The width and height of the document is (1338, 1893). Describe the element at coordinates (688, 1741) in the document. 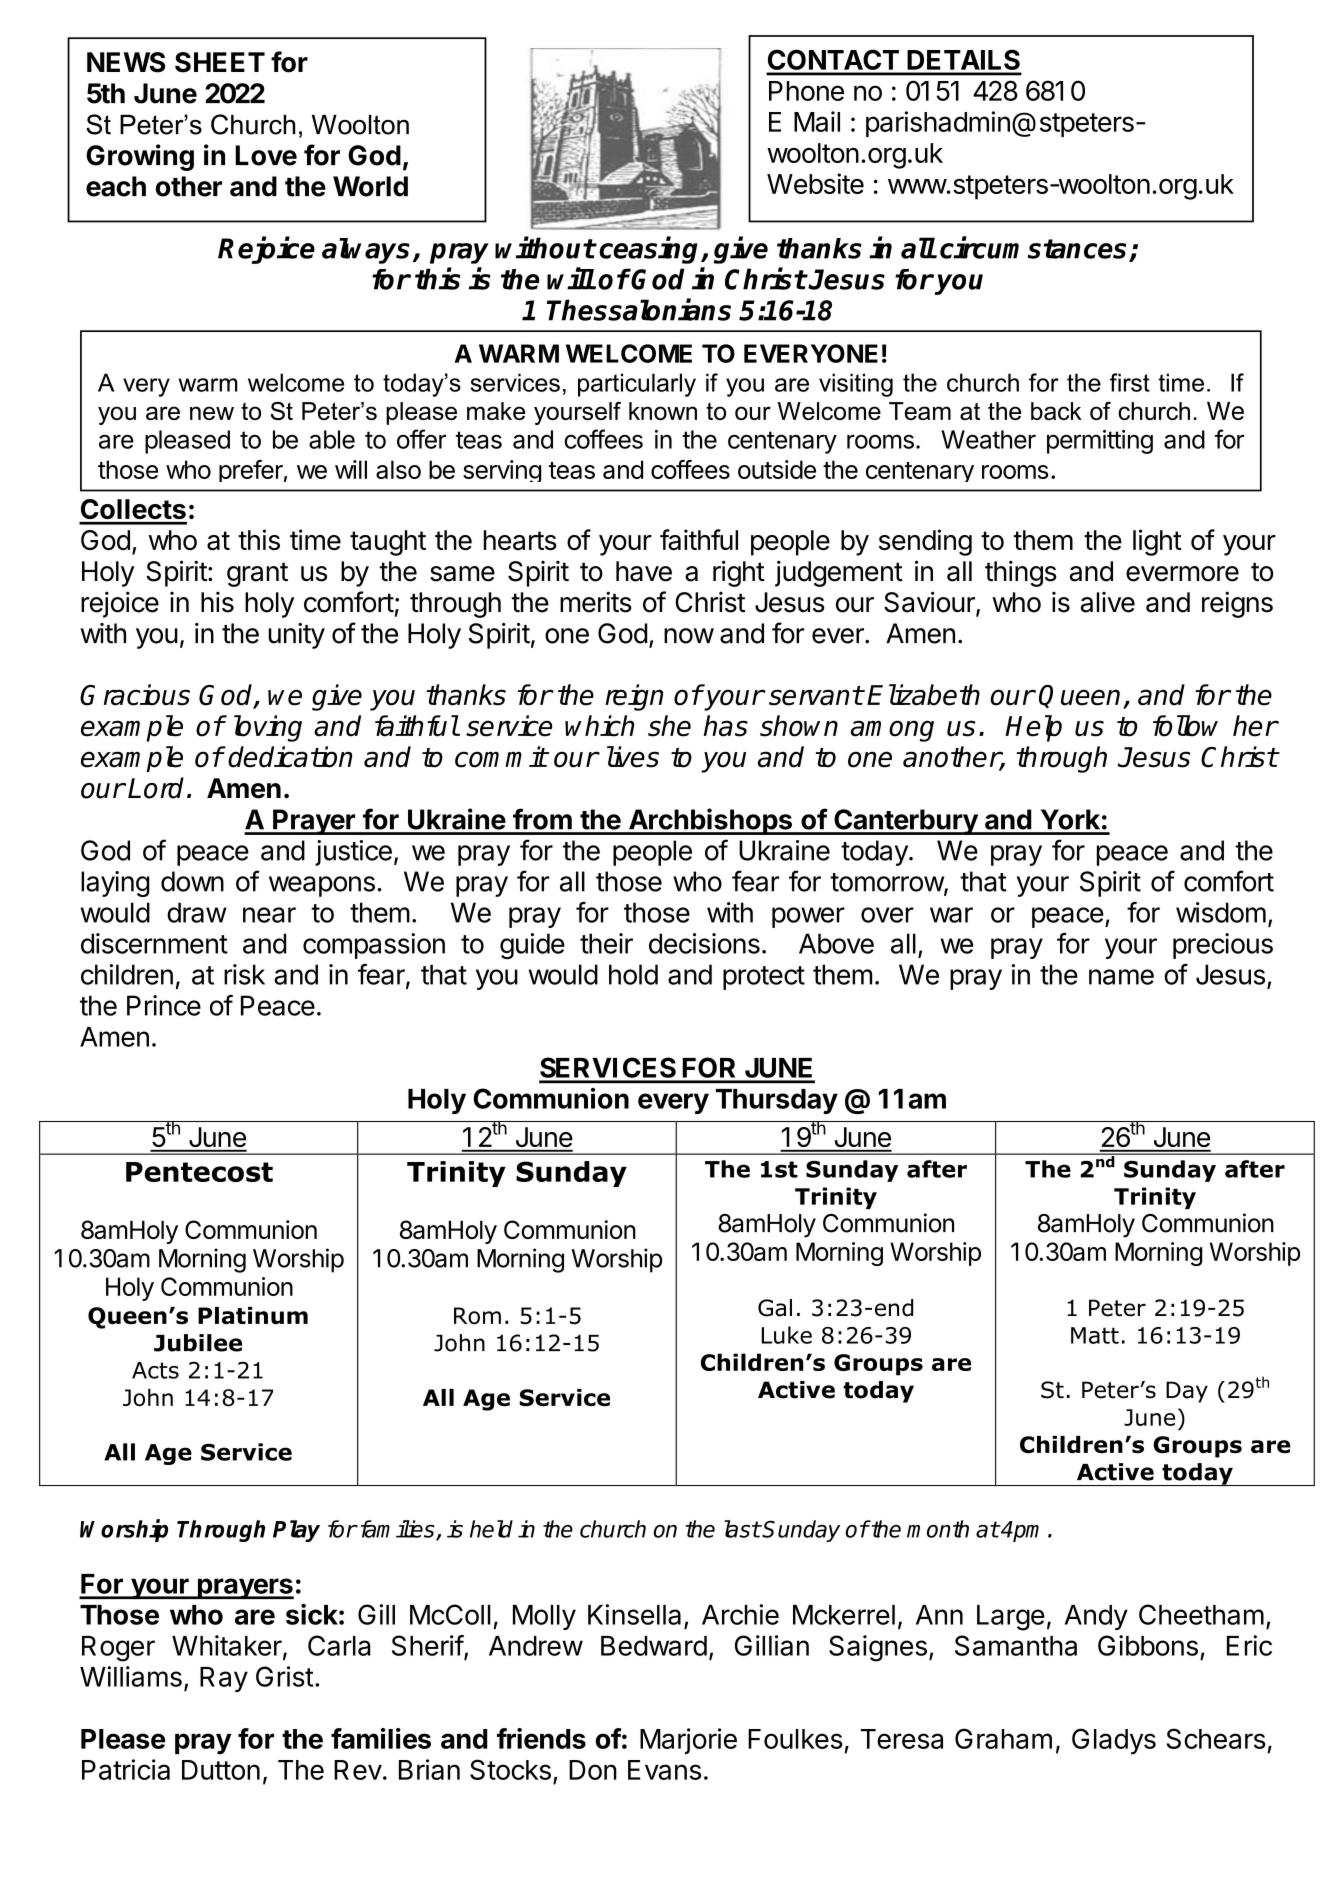

I see `Marjorie` at that location.
